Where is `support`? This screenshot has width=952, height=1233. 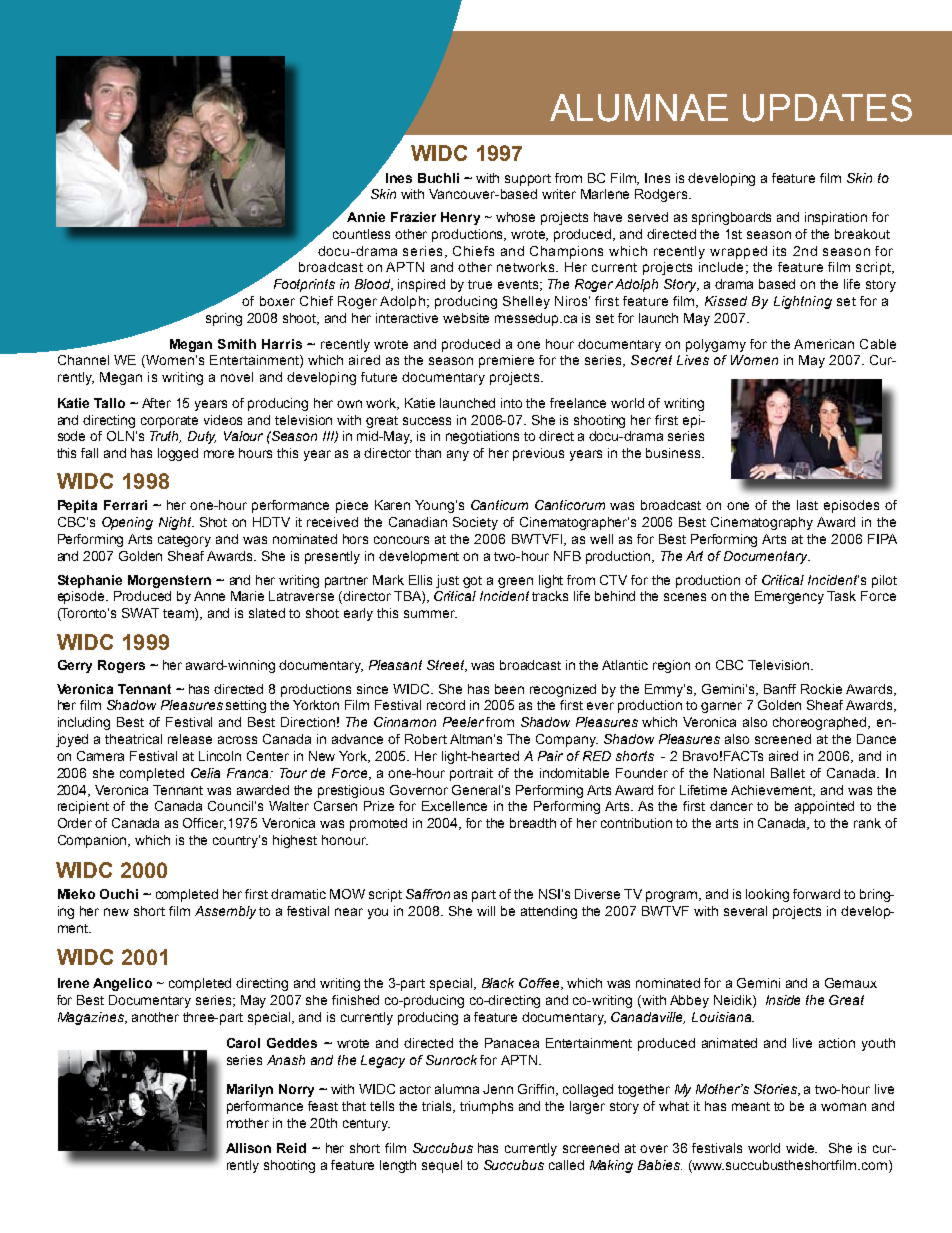
support is located at coordinates (528, 180).
